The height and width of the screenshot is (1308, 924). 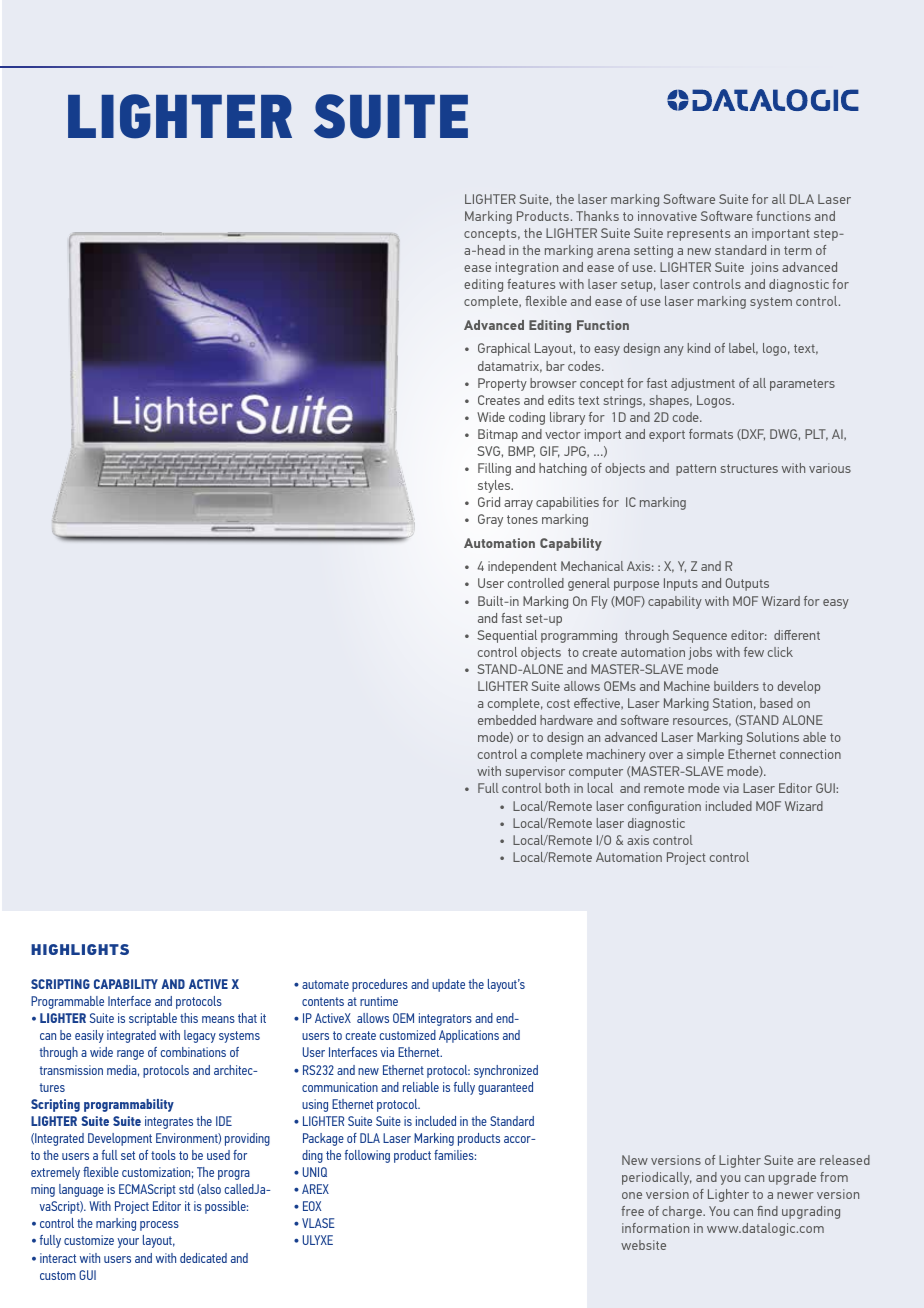 What do you see at coordinates (522, 567) in the screenshot?
I see `independent` at bounding box center [522, 567].
